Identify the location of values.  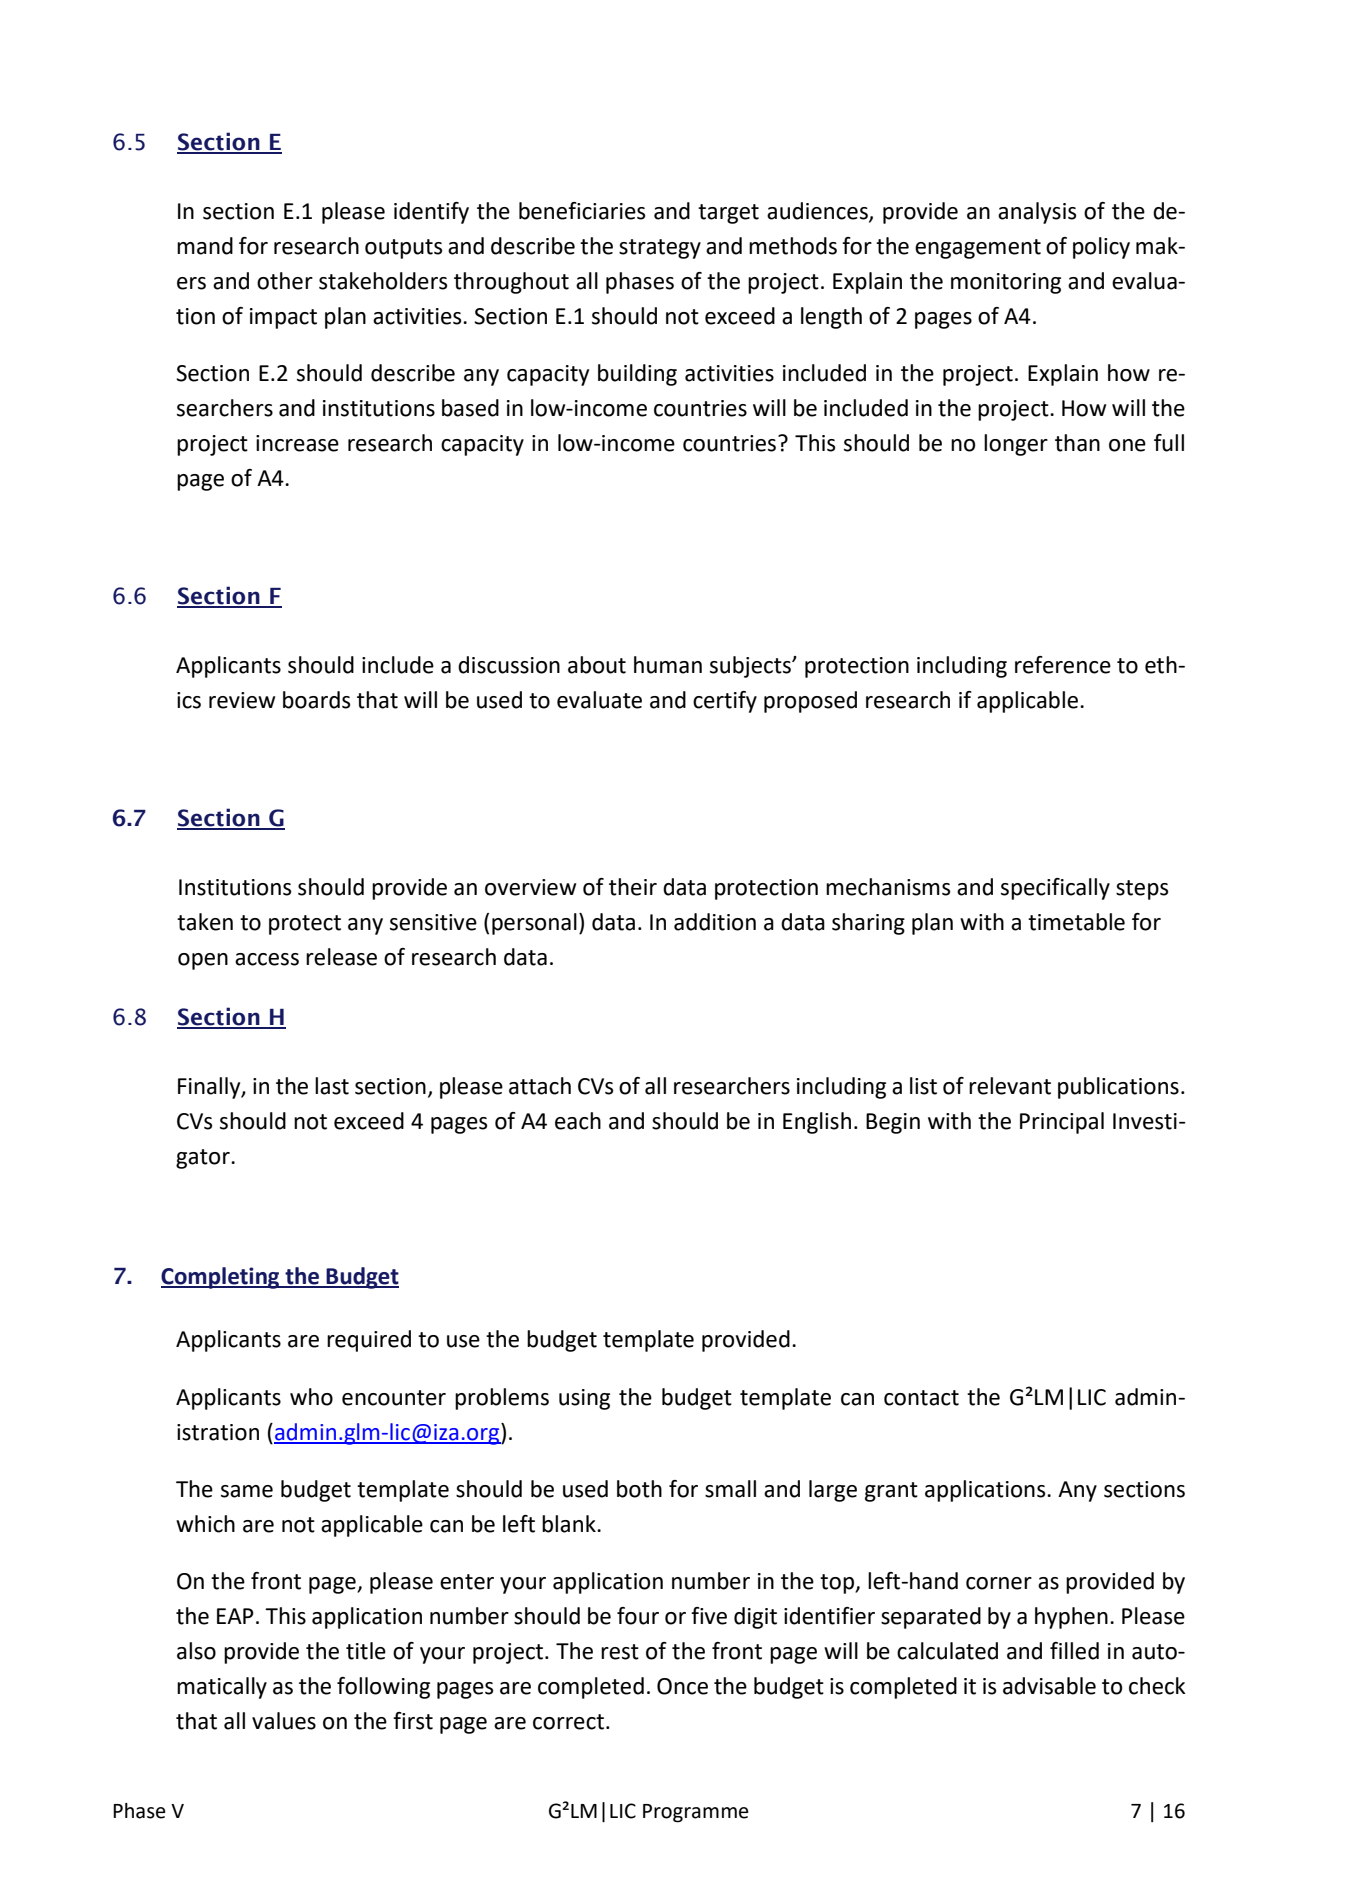
(284, 1721).
